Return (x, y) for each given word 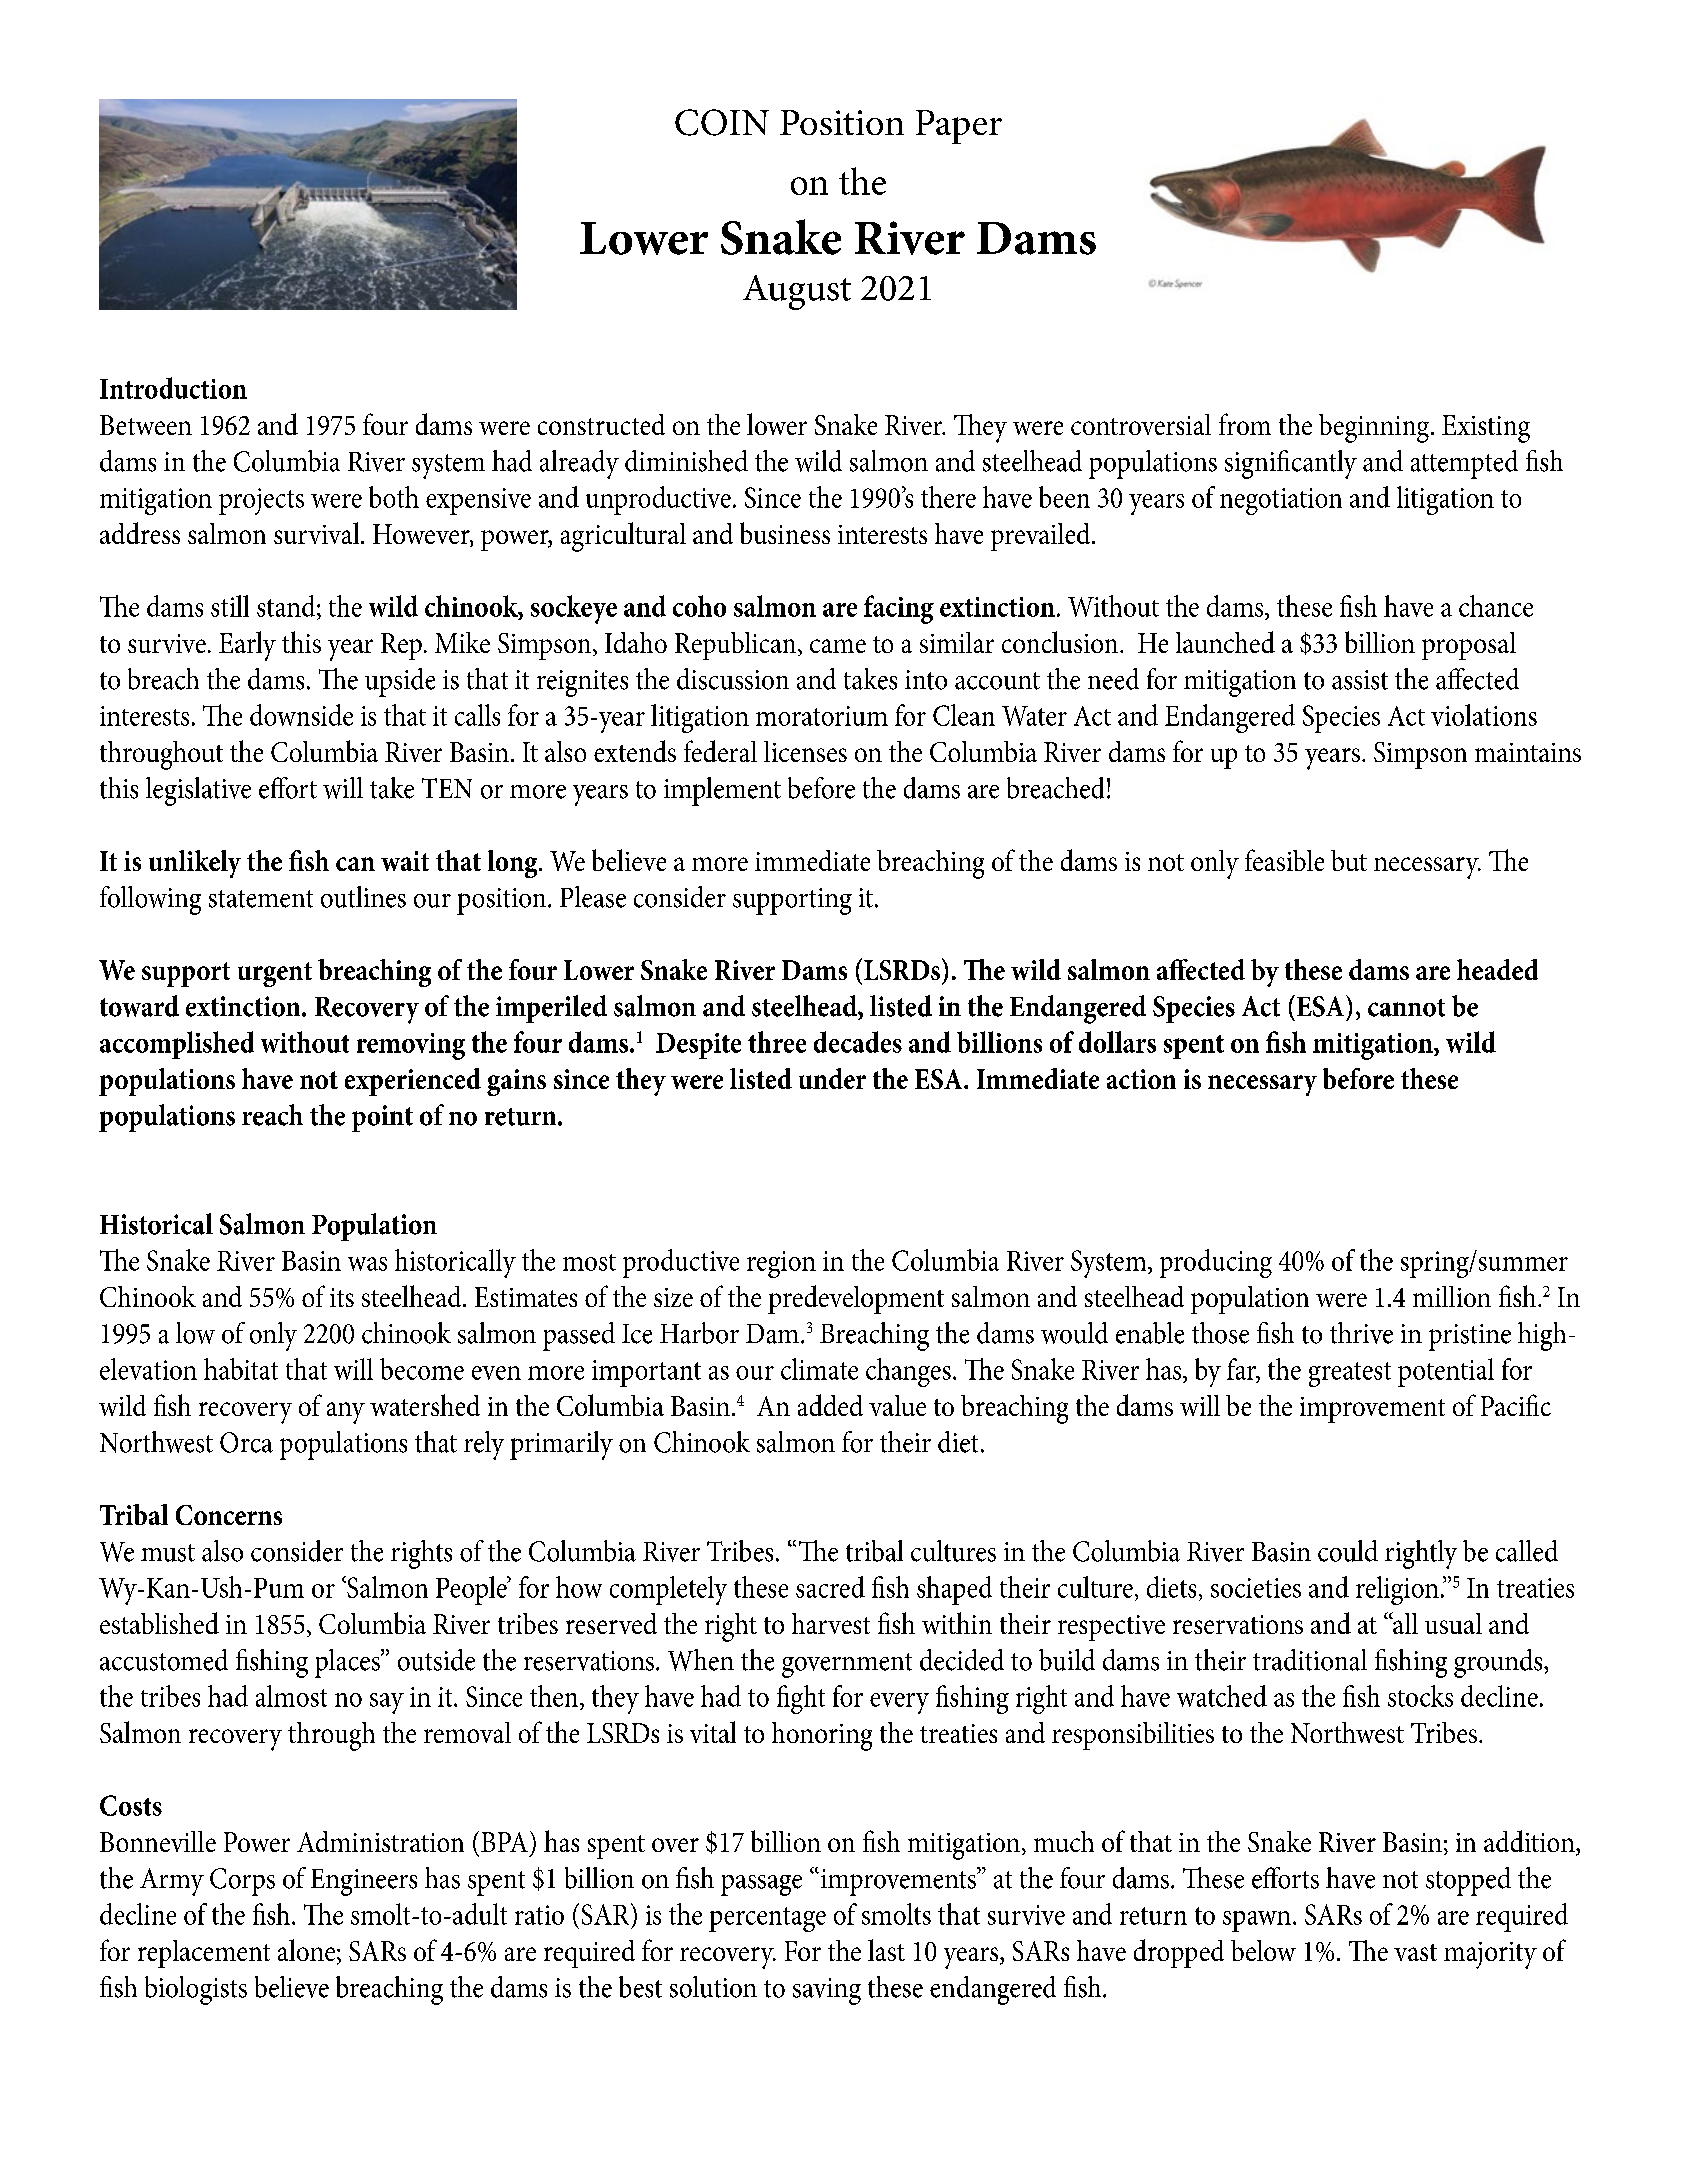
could (1348, 1551)
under (832, 1078)
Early (247, 646)
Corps (242, 1882)
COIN (722, 122)
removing (411, 1046)
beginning (1375, 428)
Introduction (173, 388)
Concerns (229, 1515)
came (838, 646)
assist (1360, 680)
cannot (1406, 1008)
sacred (830, 1587)
